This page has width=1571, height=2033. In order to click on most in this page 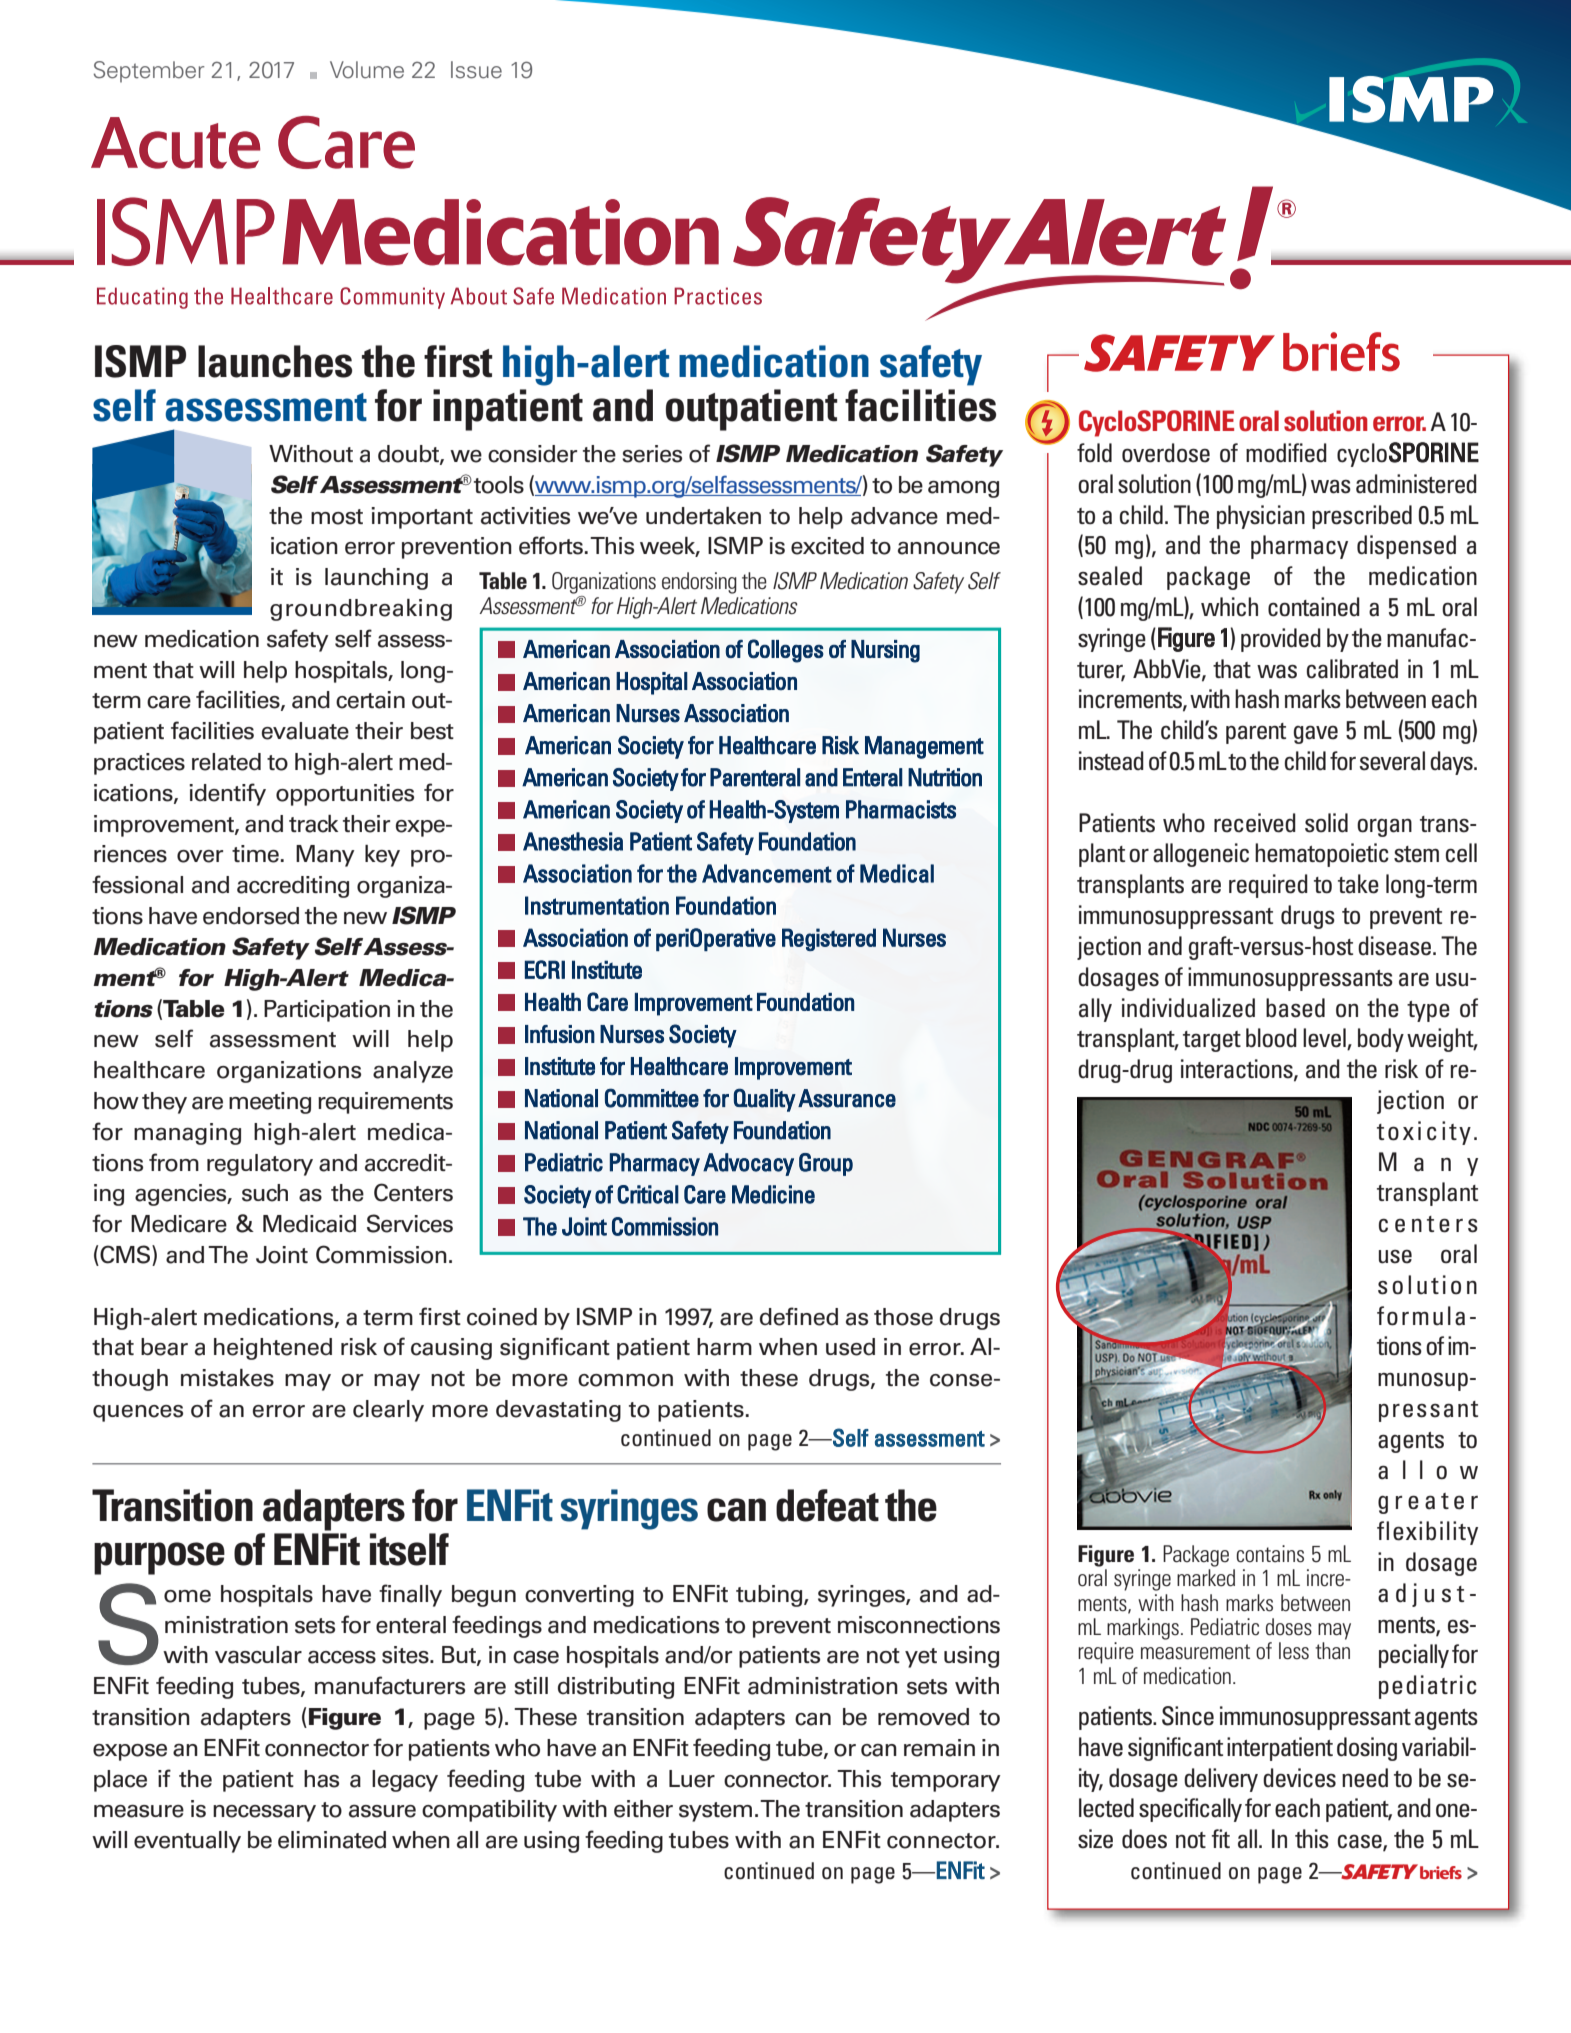, I will do `click(337, 517)`.
